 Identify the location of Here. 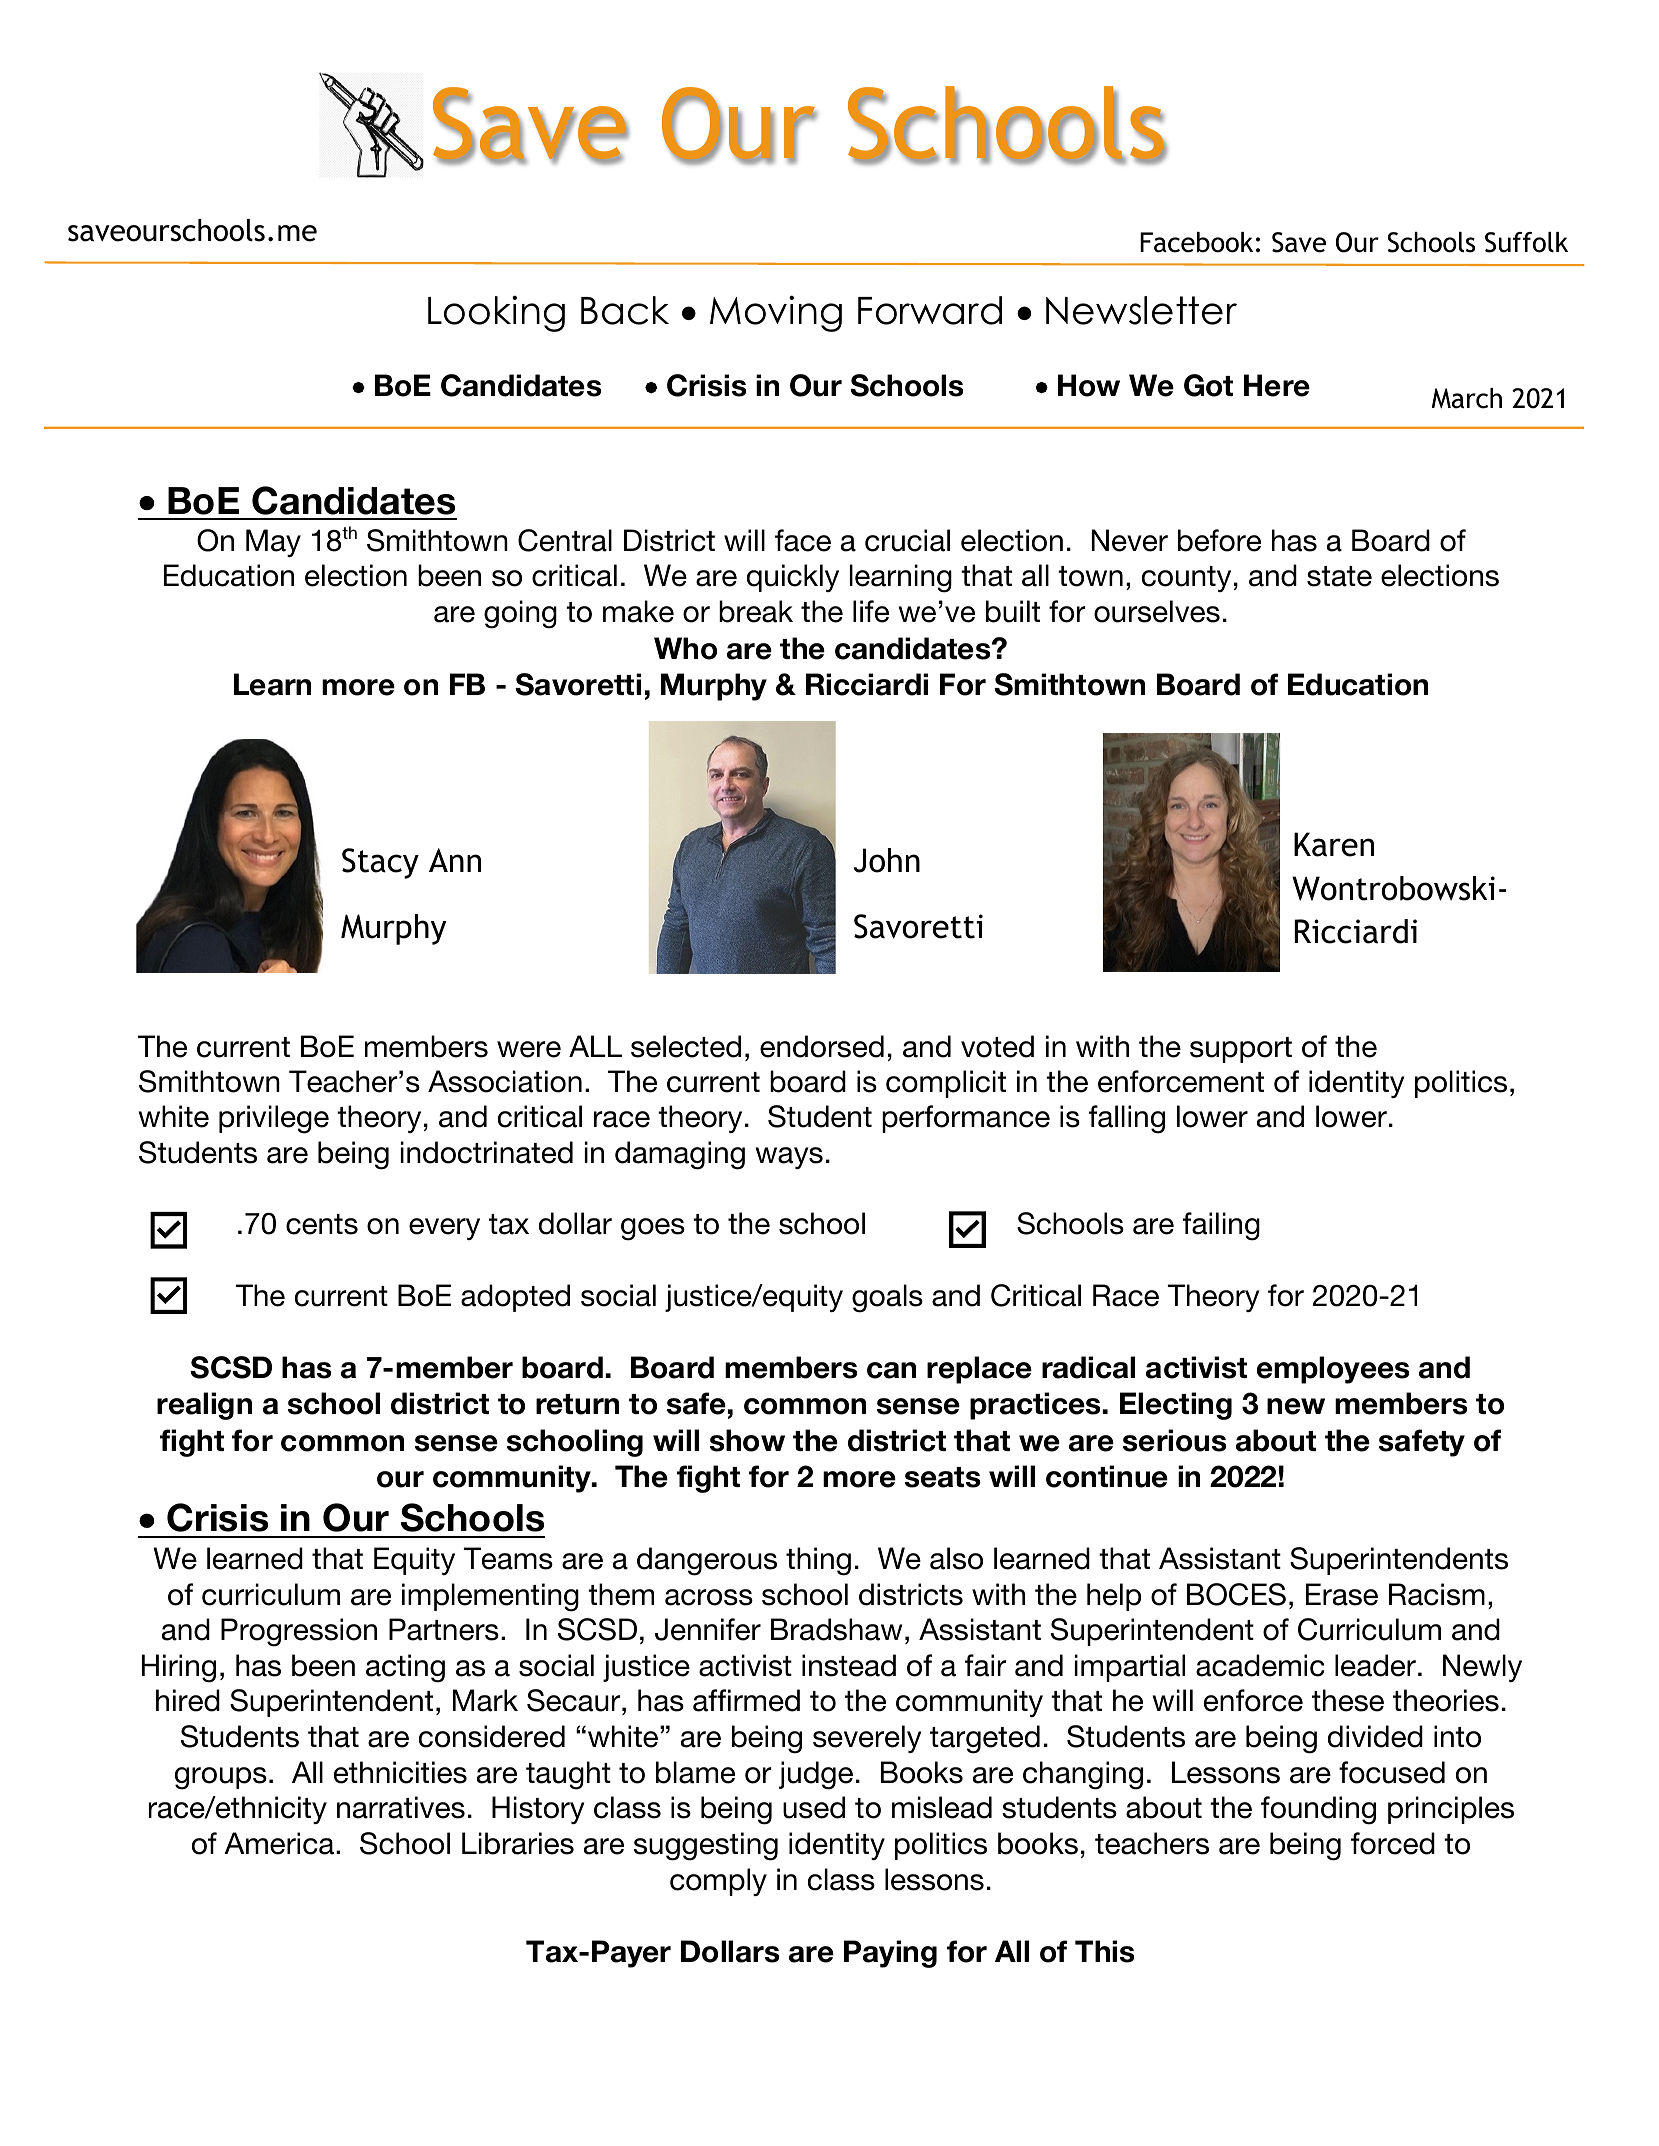
(1277, 385).
